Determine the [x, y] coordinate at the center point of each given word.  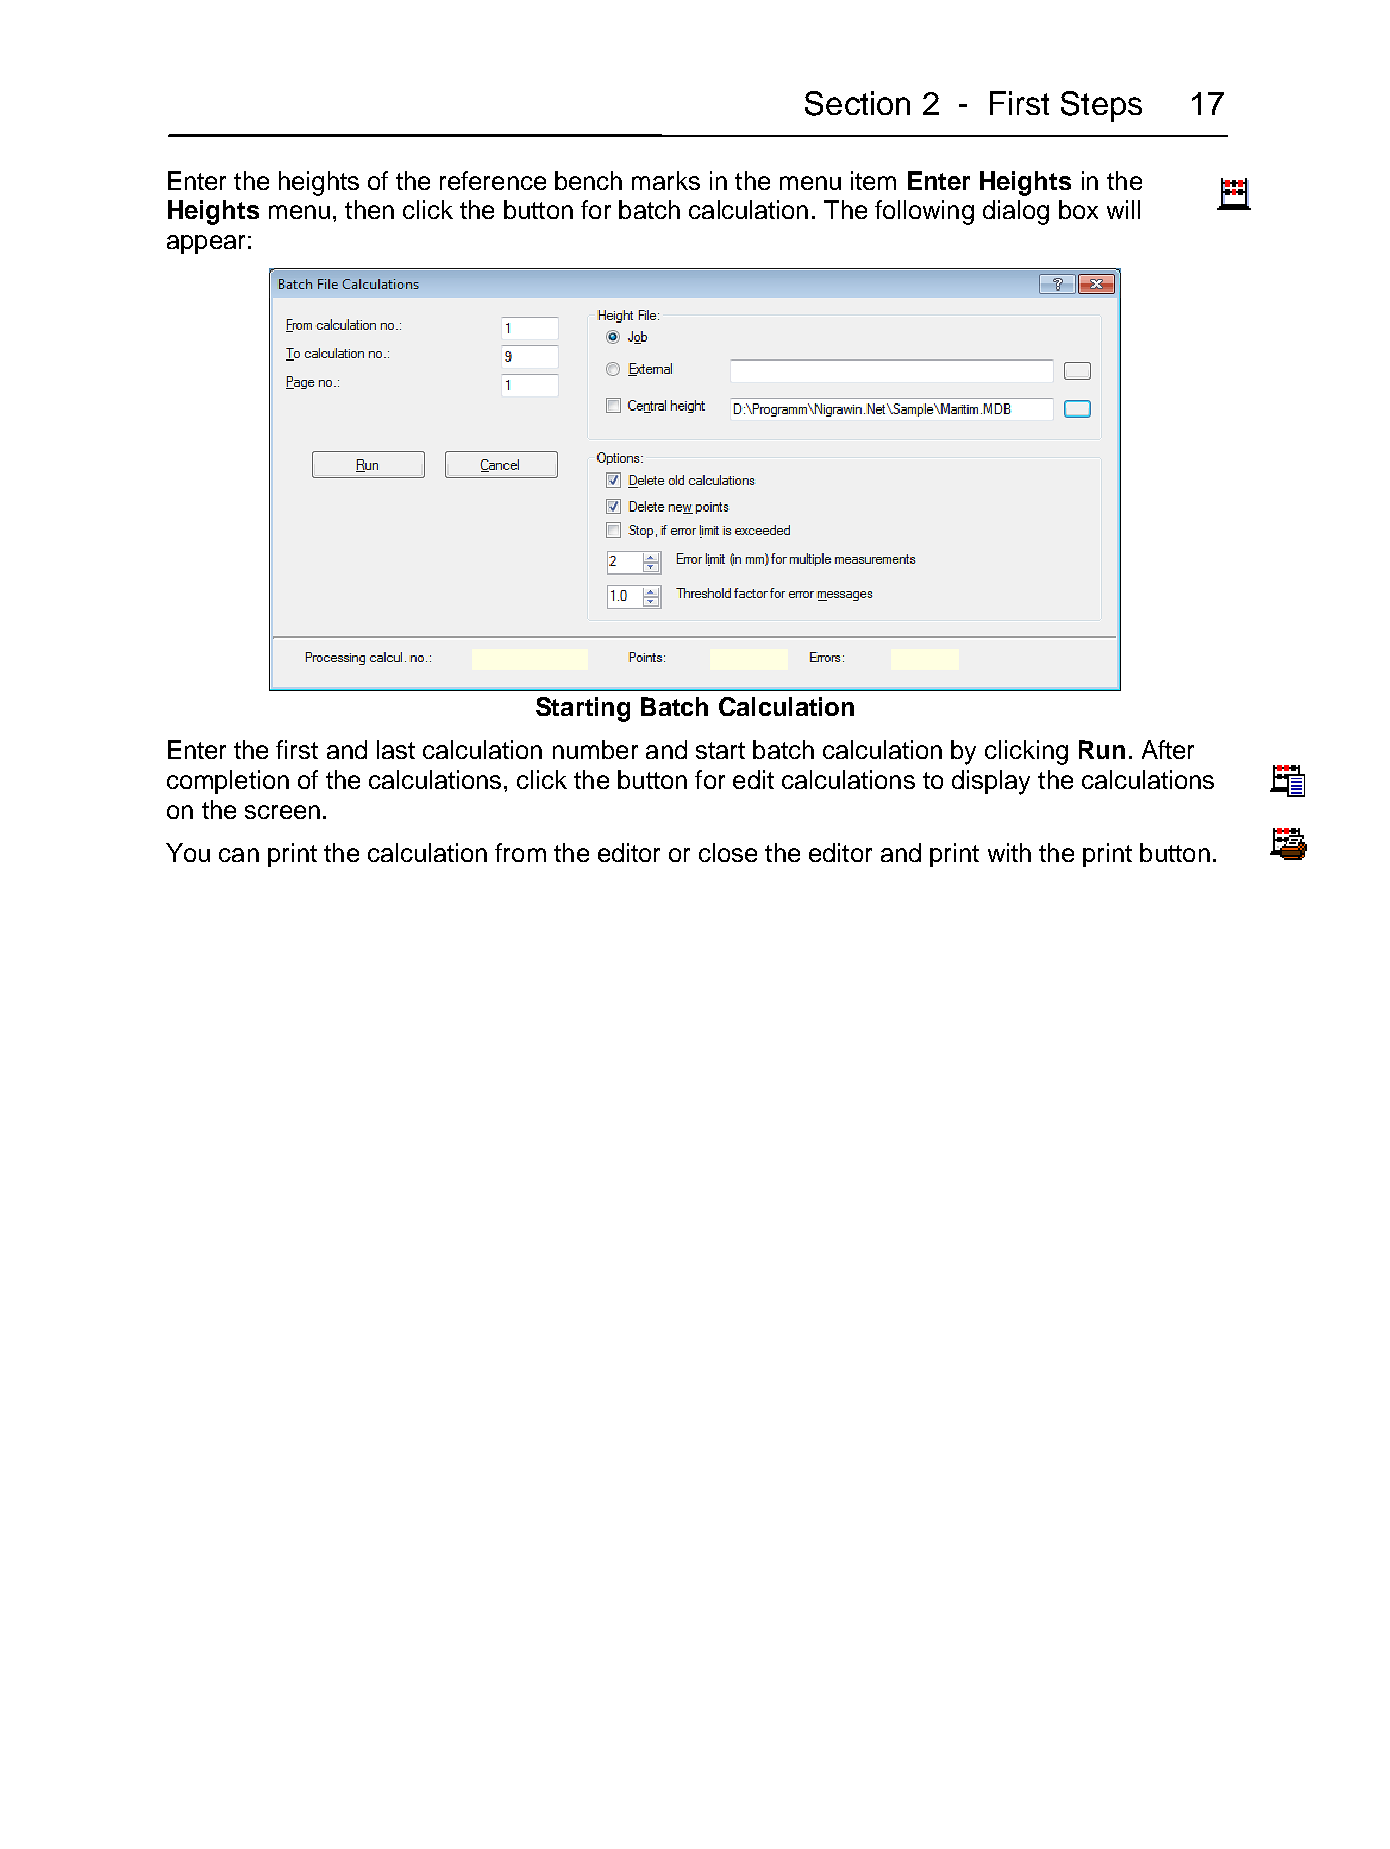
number [595, 749]
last [396, 749]
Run [1102, 749]
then [369, 209]
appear [206, 244]
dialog [1016, 212]
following [924, 212]
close [728, 852]
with [1009, 852]
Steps [1101, 106]
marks [666, 180]
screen [282, 812]
